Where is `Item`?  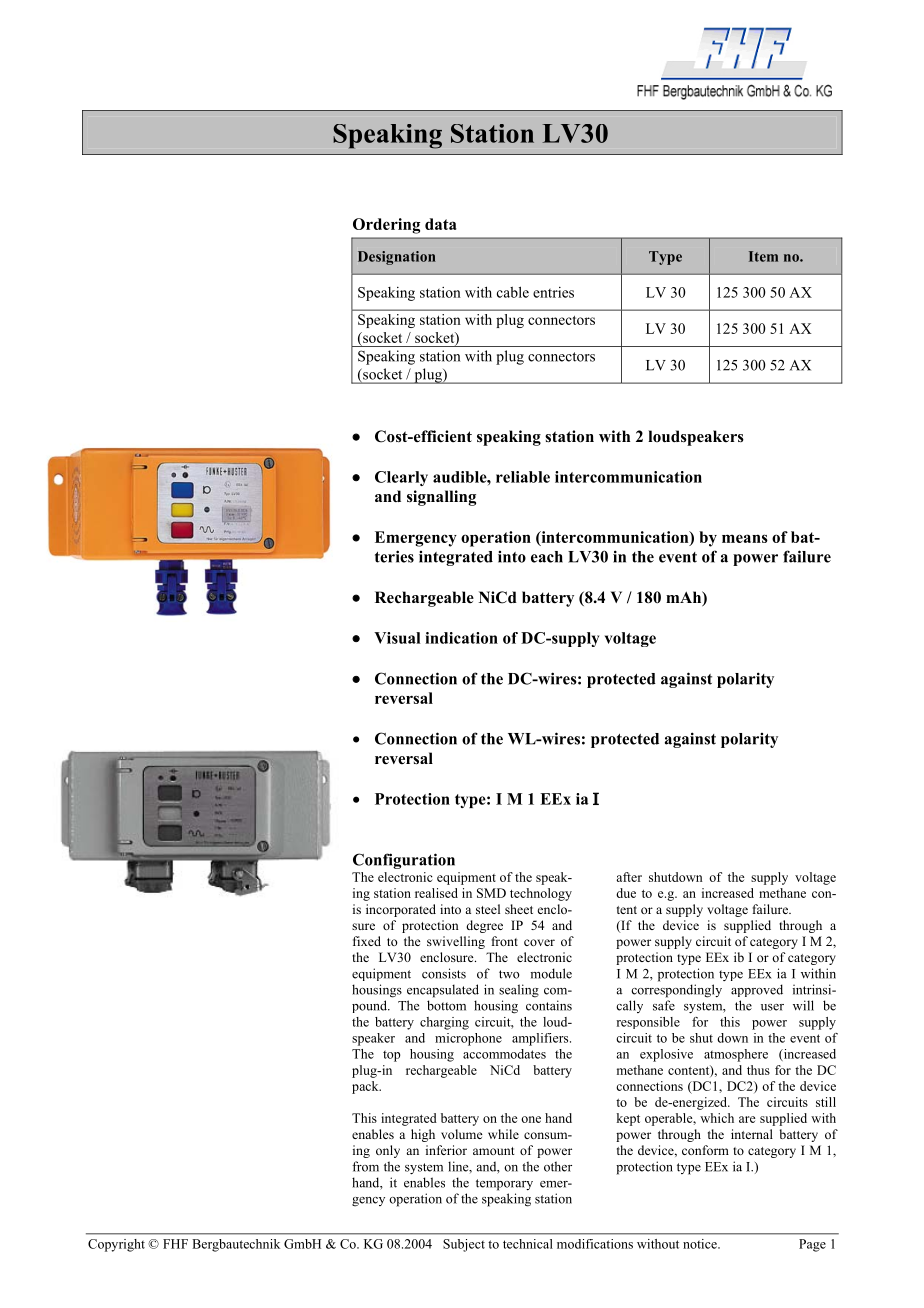 Item is located at coordinates (763, 256).
